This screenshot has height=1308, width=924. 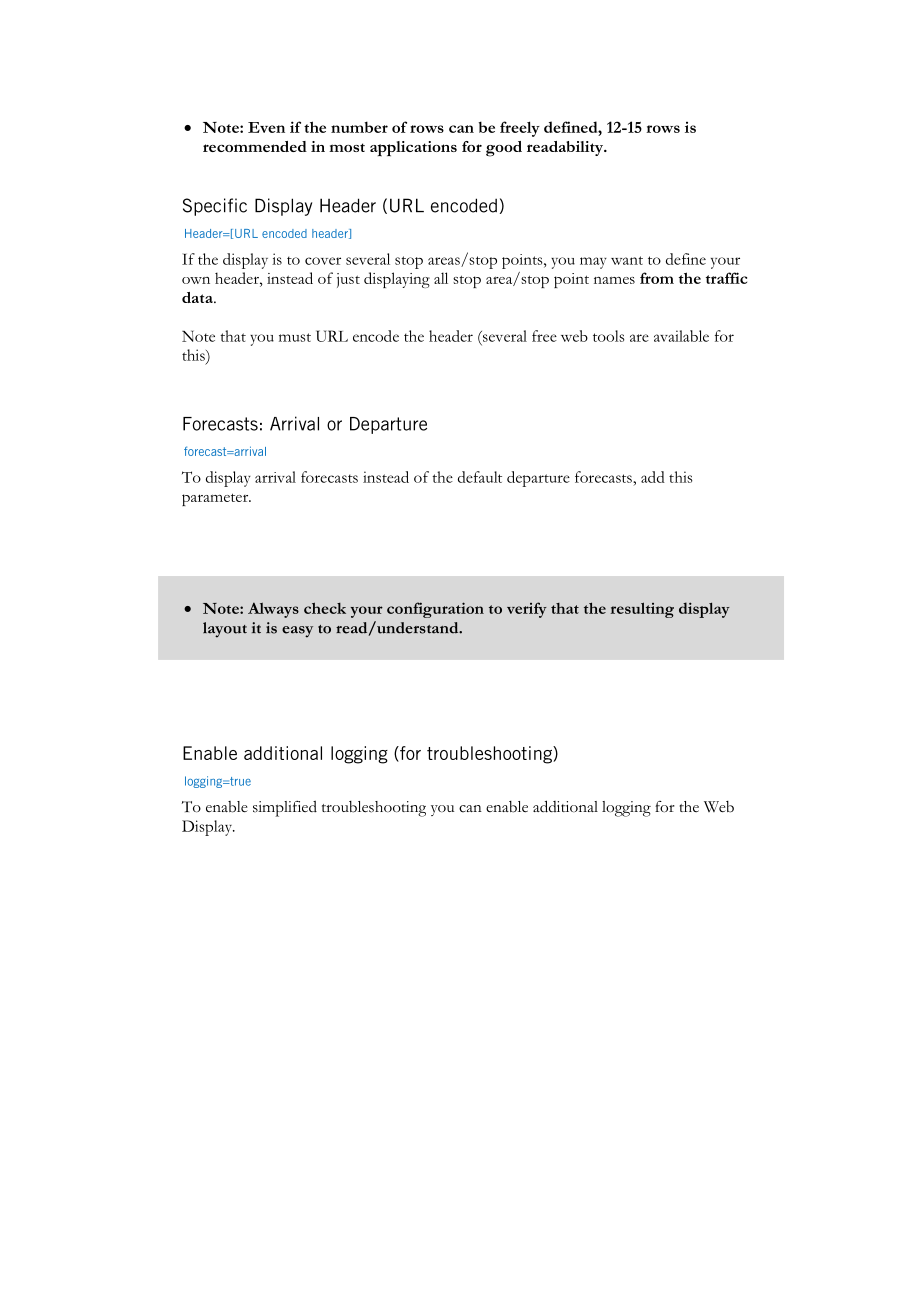 I want to click on logging, so click(x=626, y=809).
